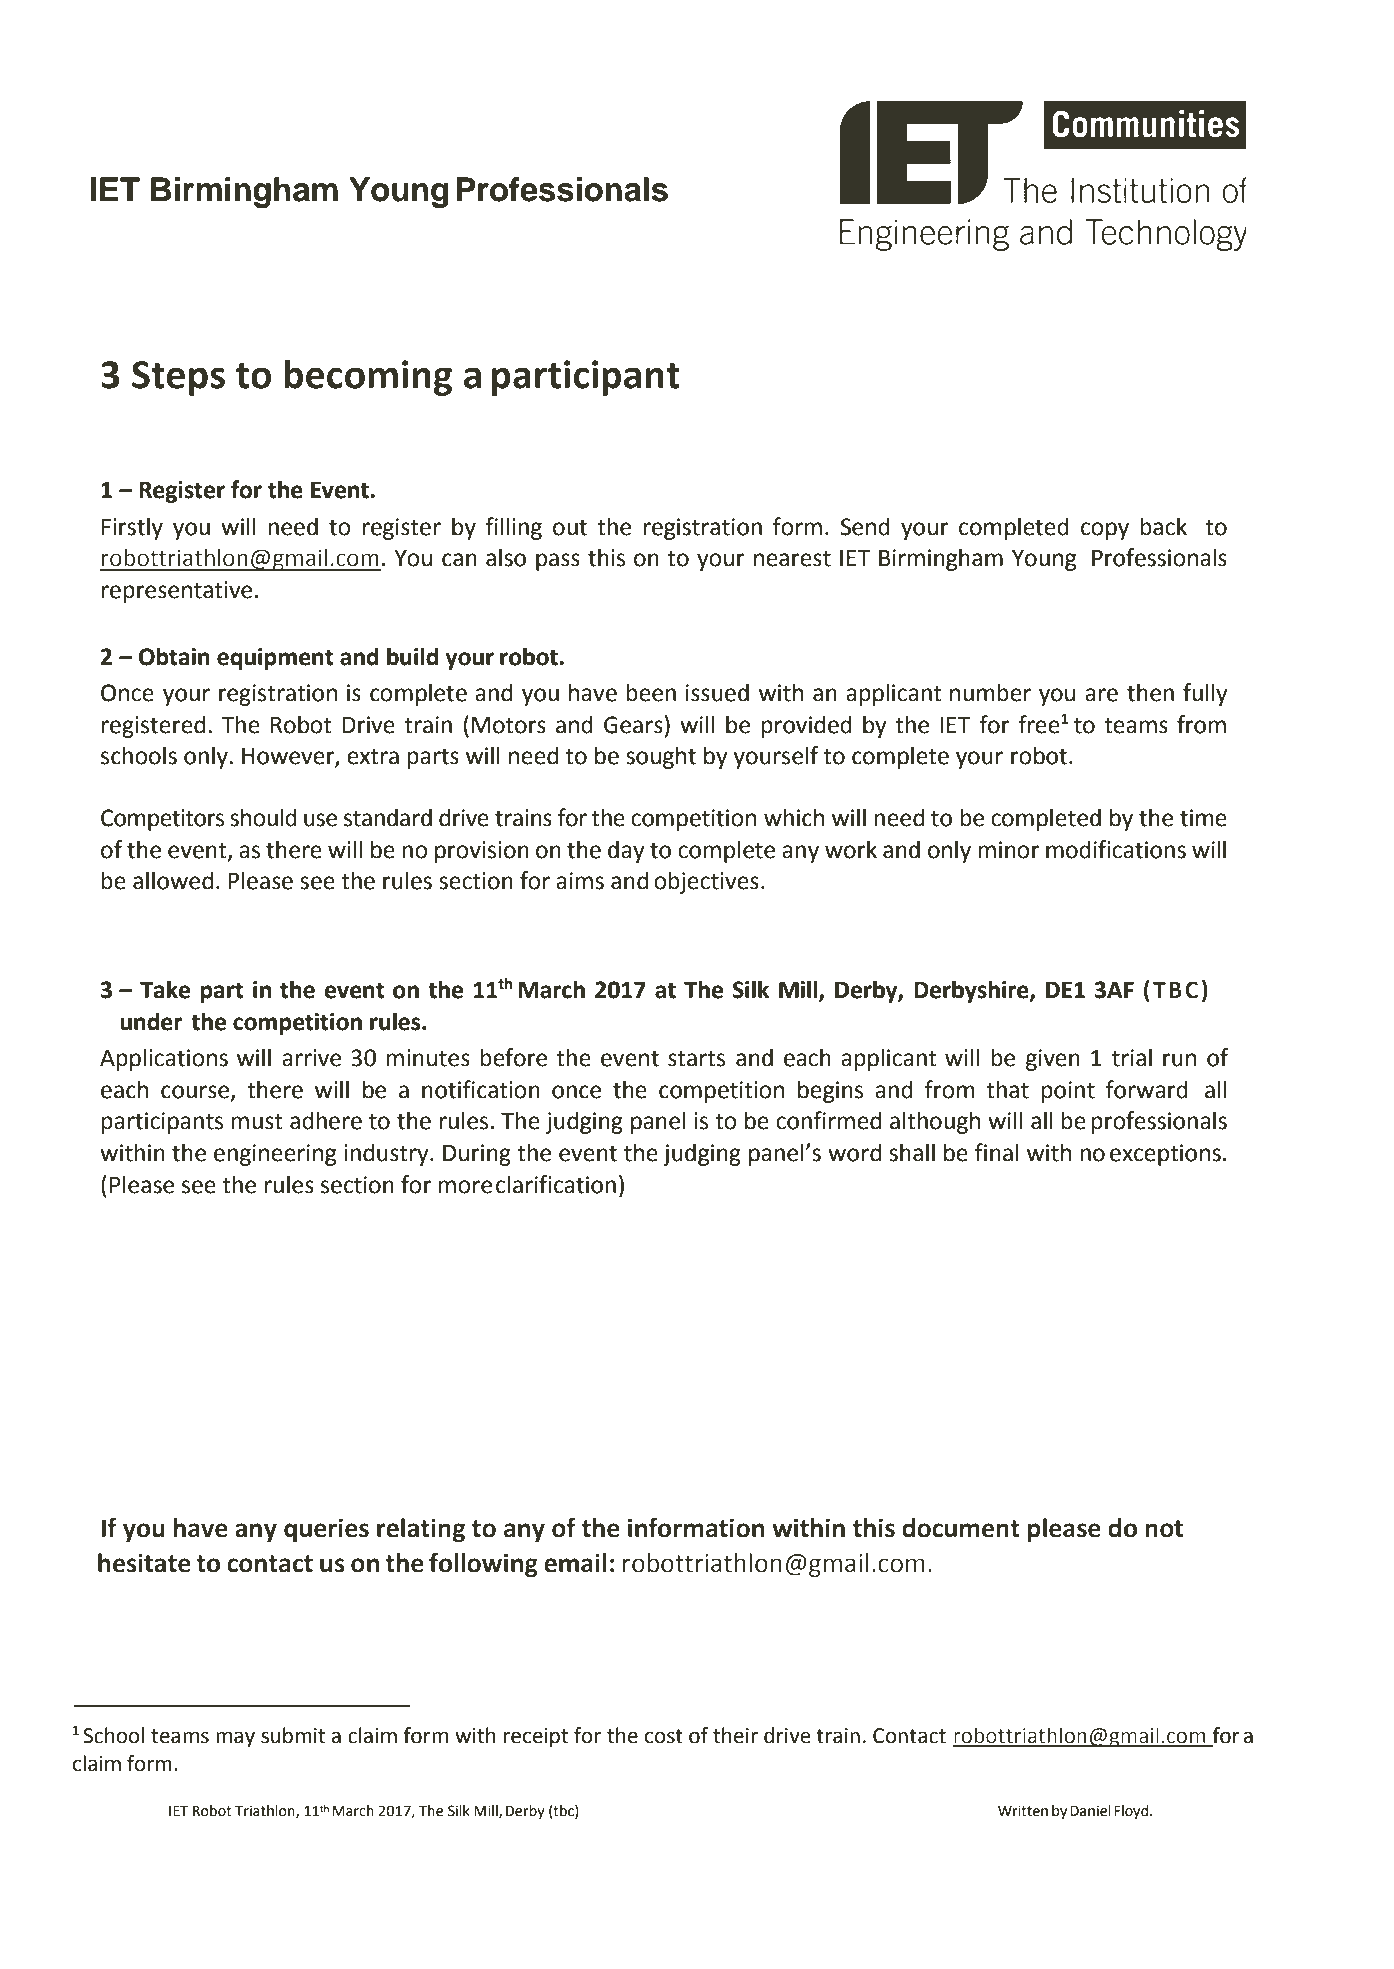 The image size is (1394, 1969). What do you see at coordinates (997, 1152) in the screenshot?
I see `final` at bounding box center [997, 1152].
